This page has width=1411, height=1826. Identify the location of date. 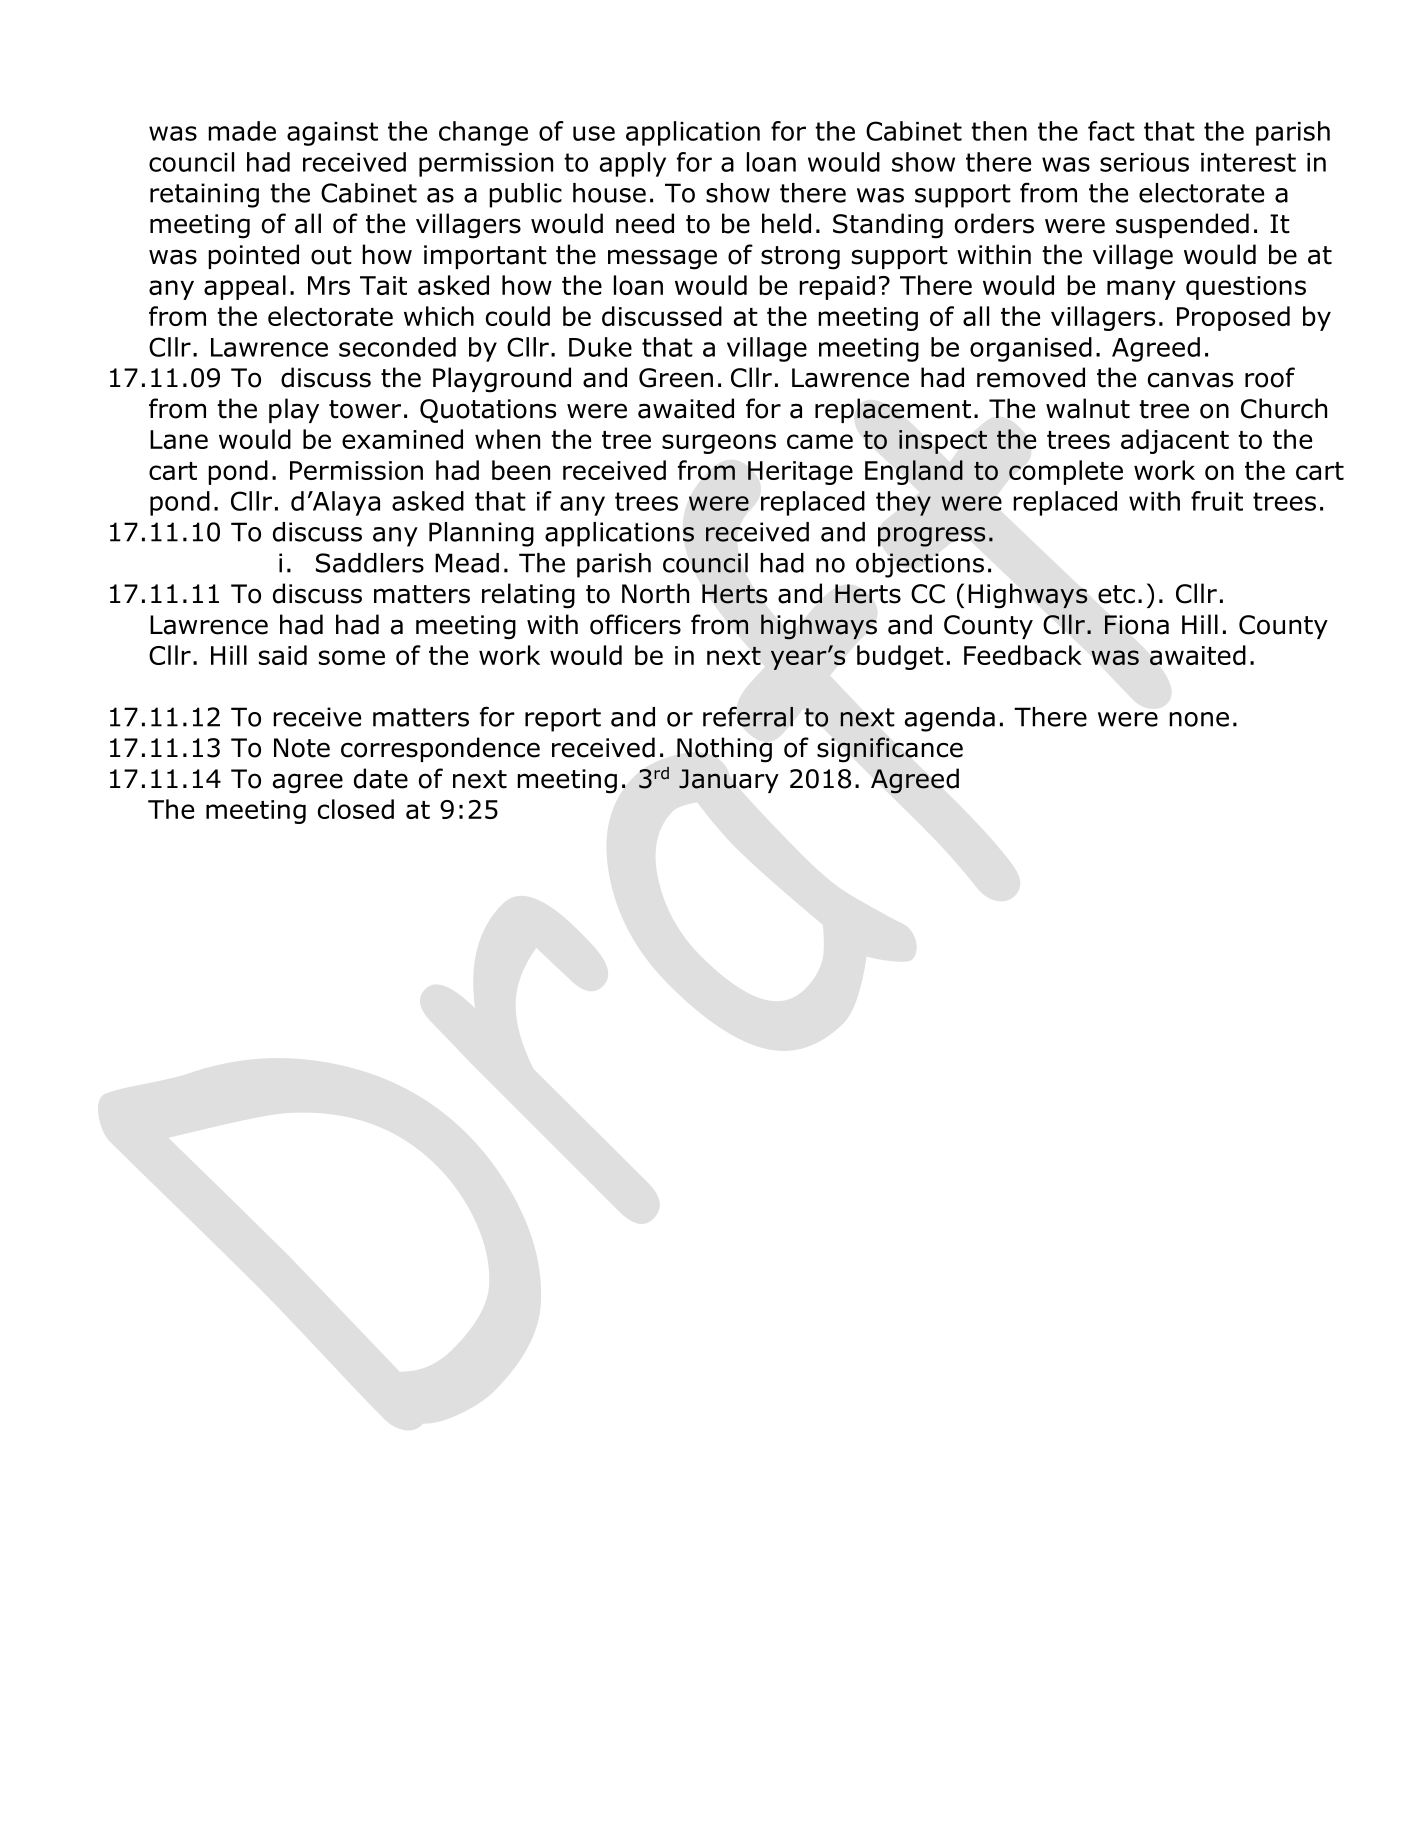
(381, 778).
